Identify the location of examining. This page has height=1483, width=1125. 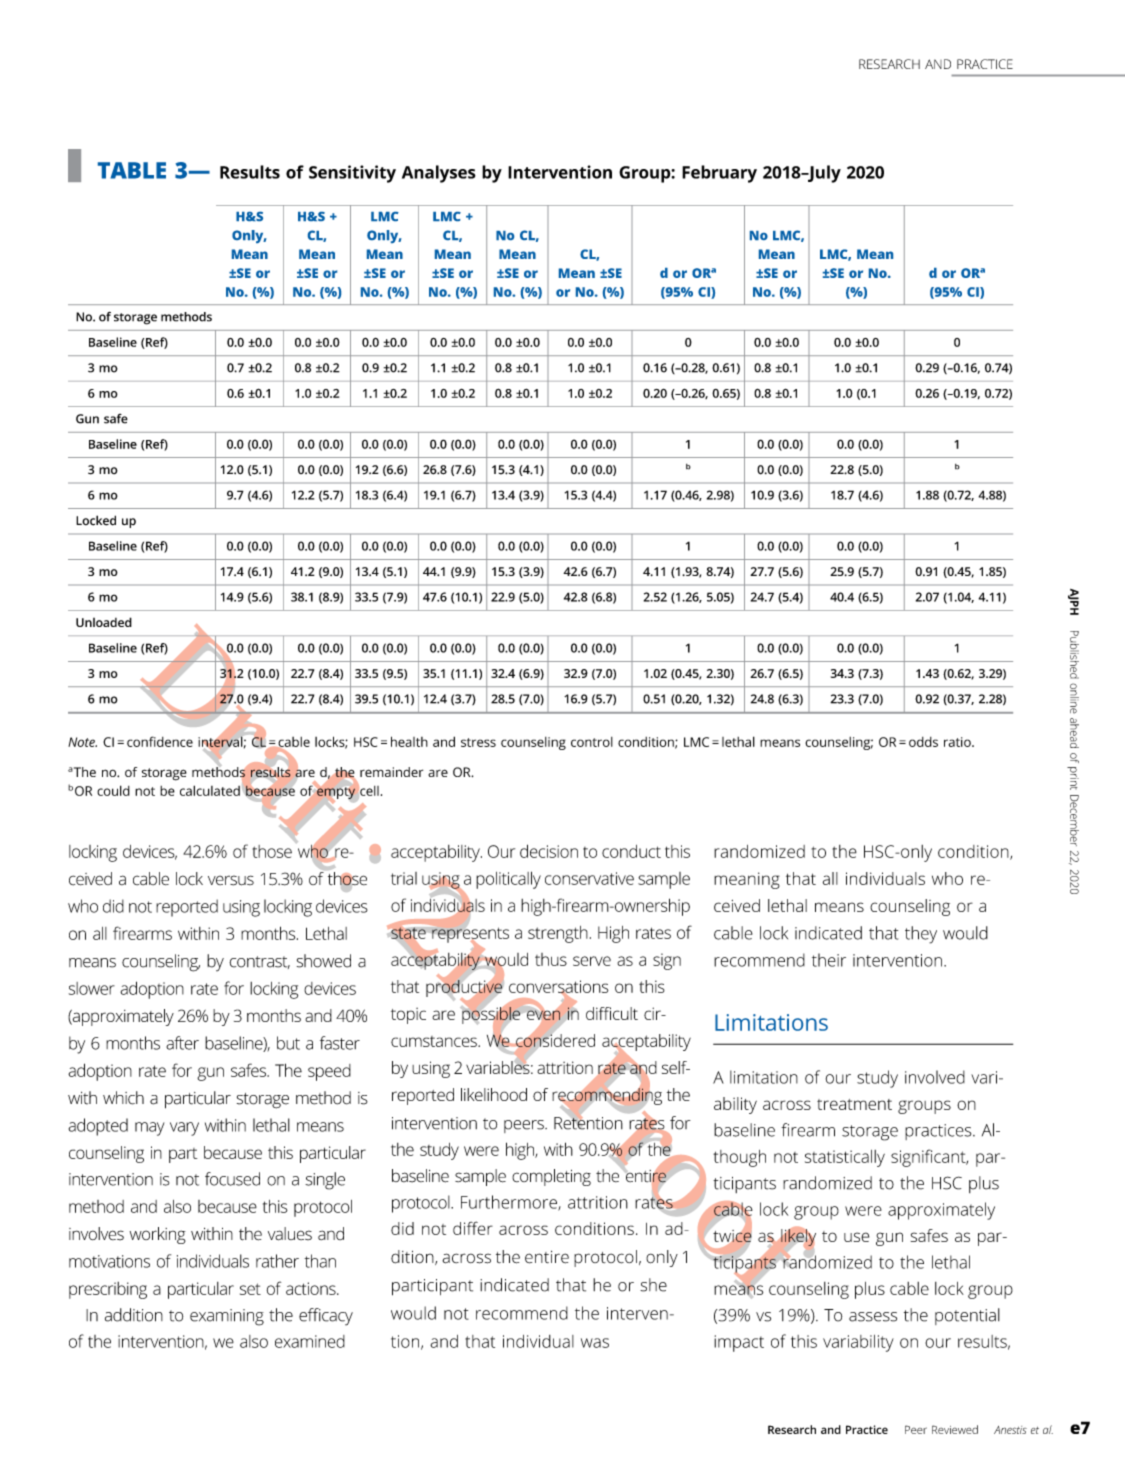
(227, 1317).
